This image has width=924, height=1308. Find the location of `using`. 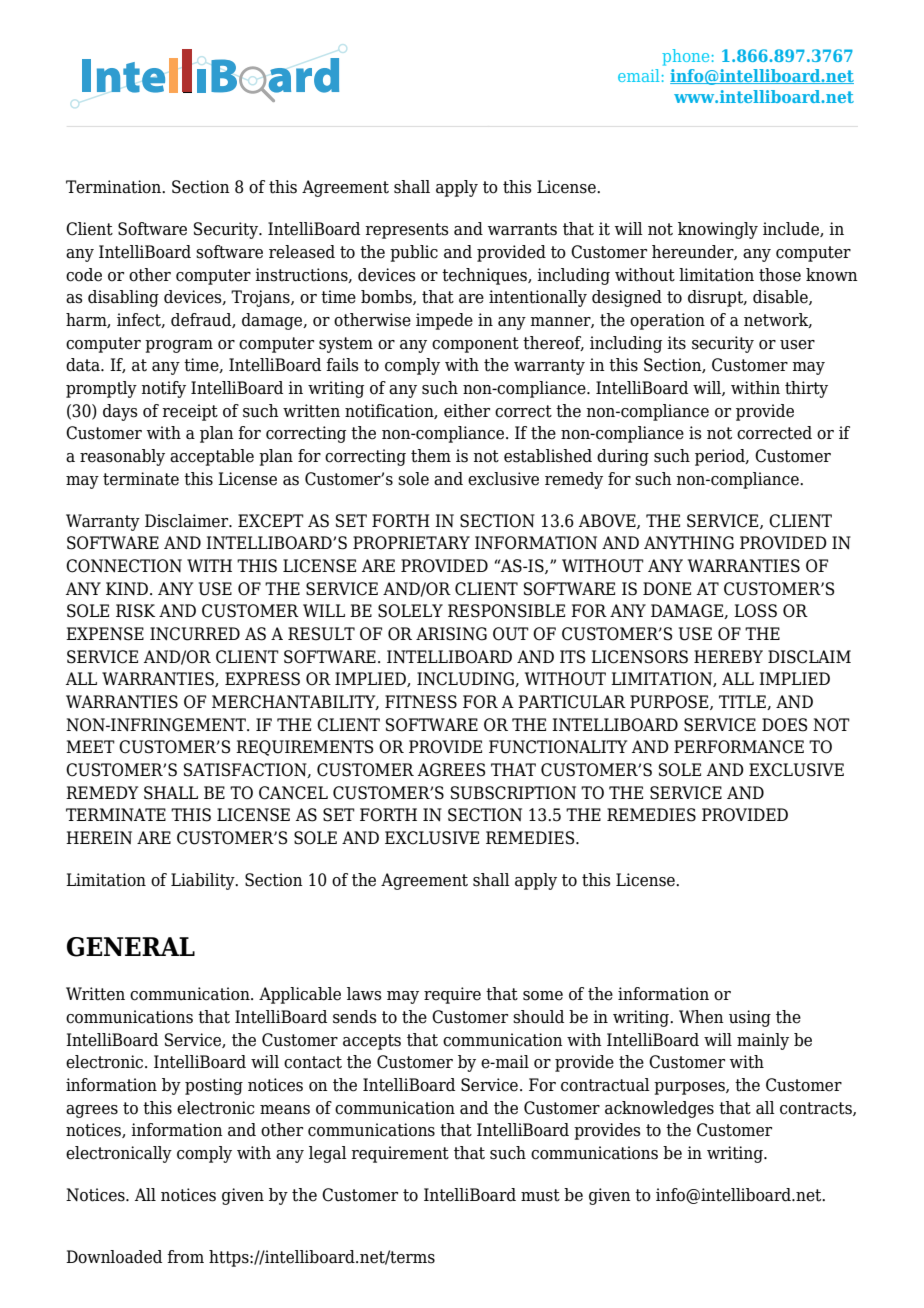

using is located at coordinates (750, 1018).
